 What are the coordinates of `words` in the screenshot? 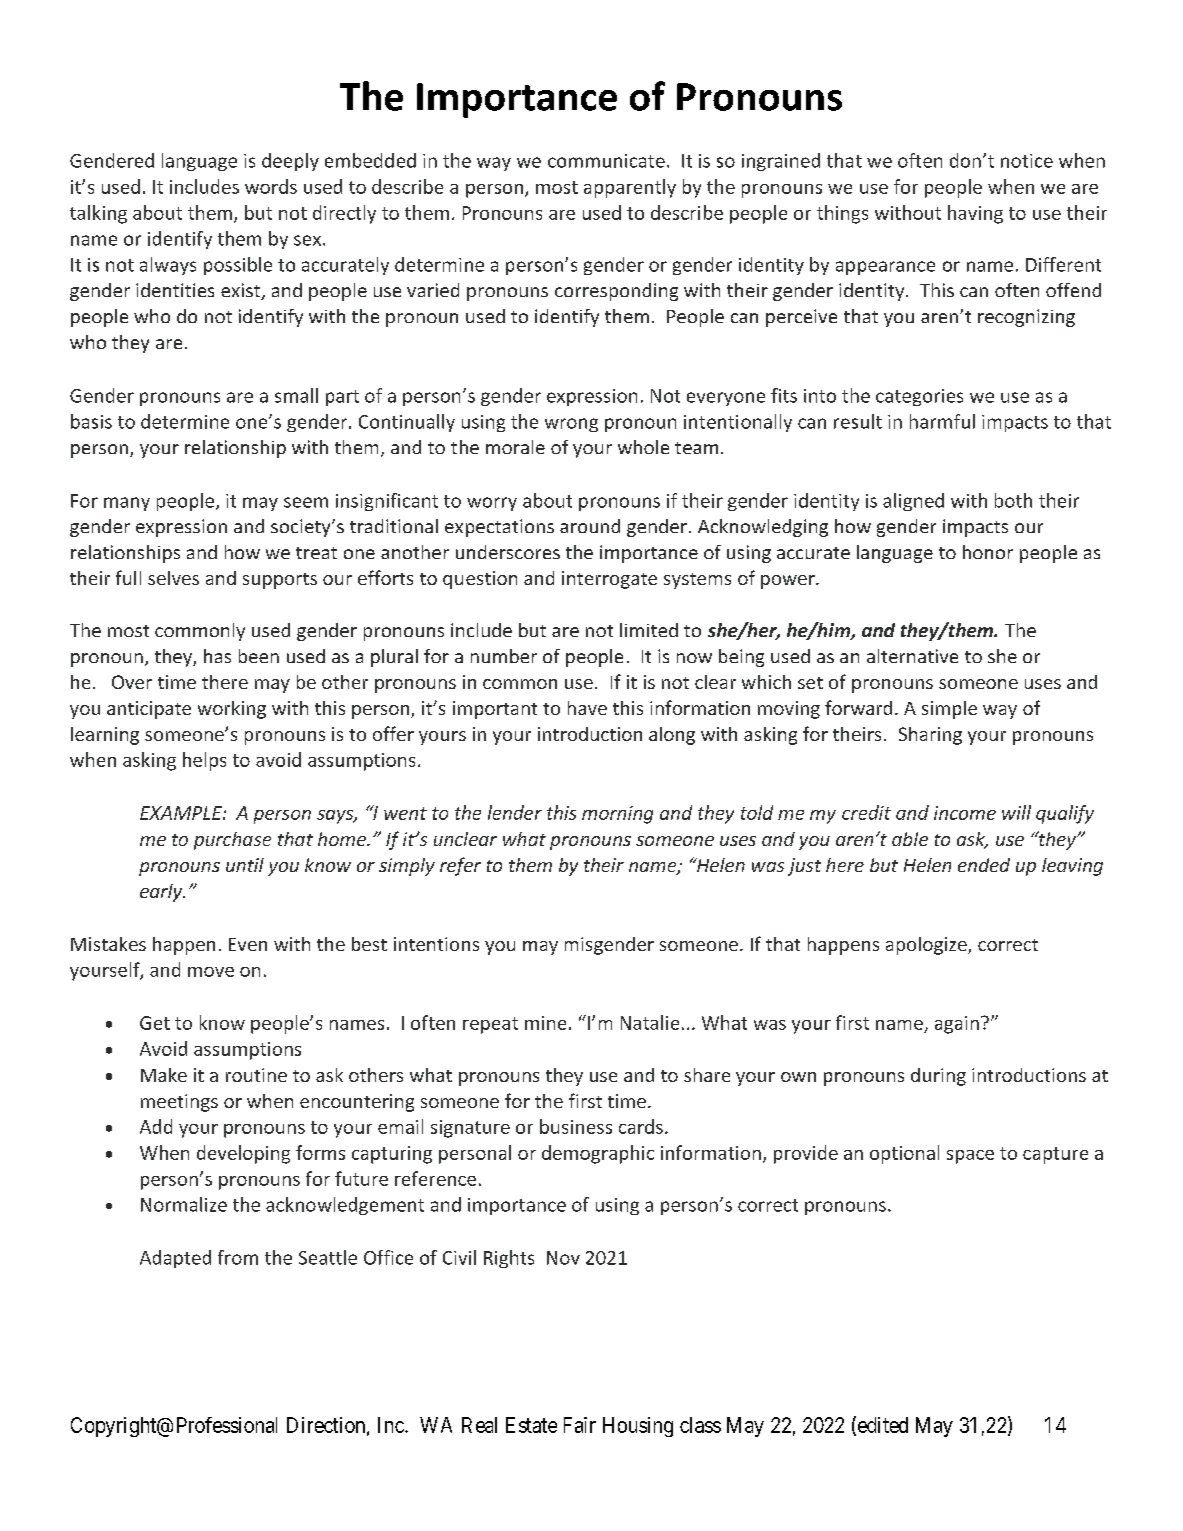 It's located at (271, 186).
